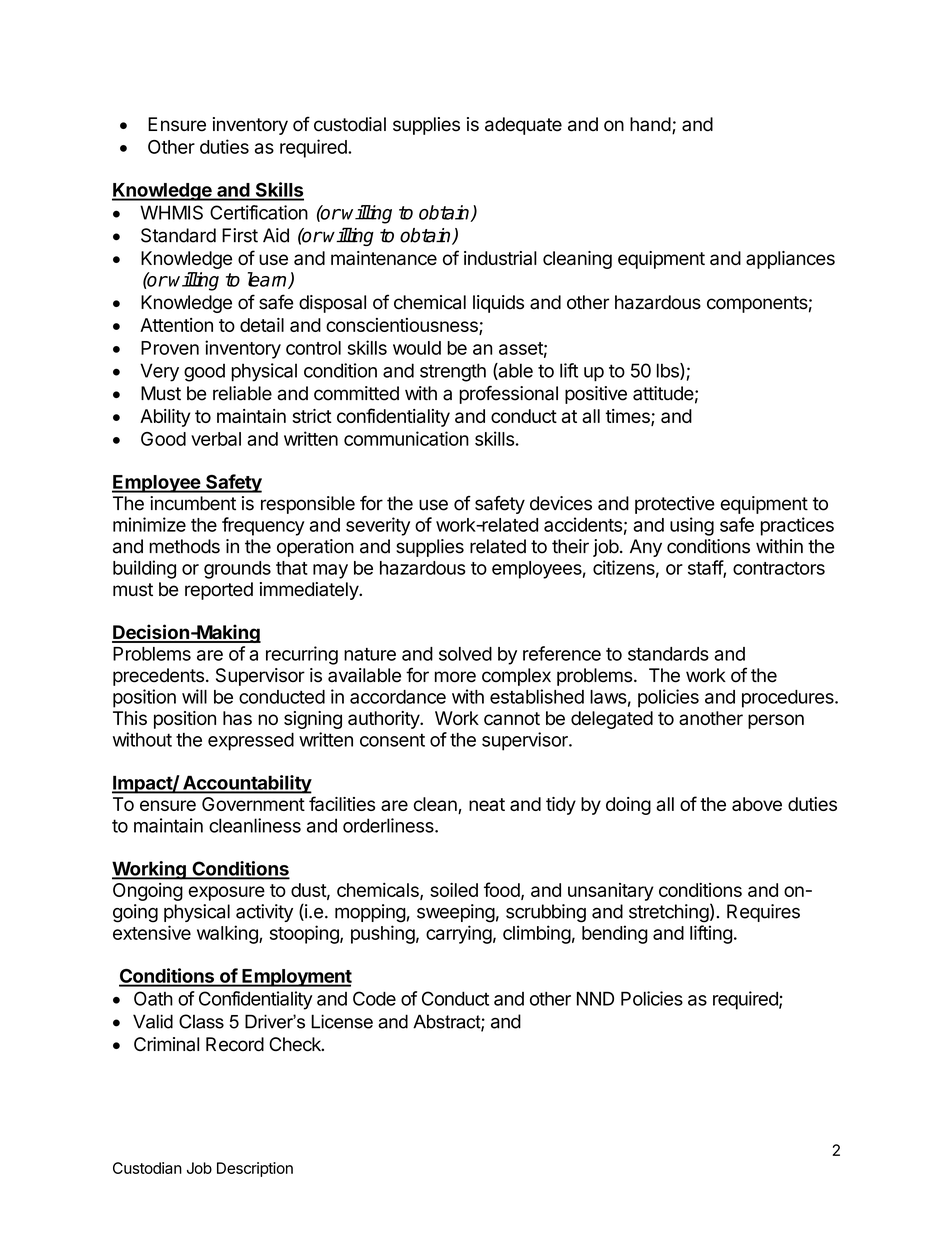  What do you see at coordinates (487, 804) in the image?
I see `neat` at bounding box center [487, 804].
